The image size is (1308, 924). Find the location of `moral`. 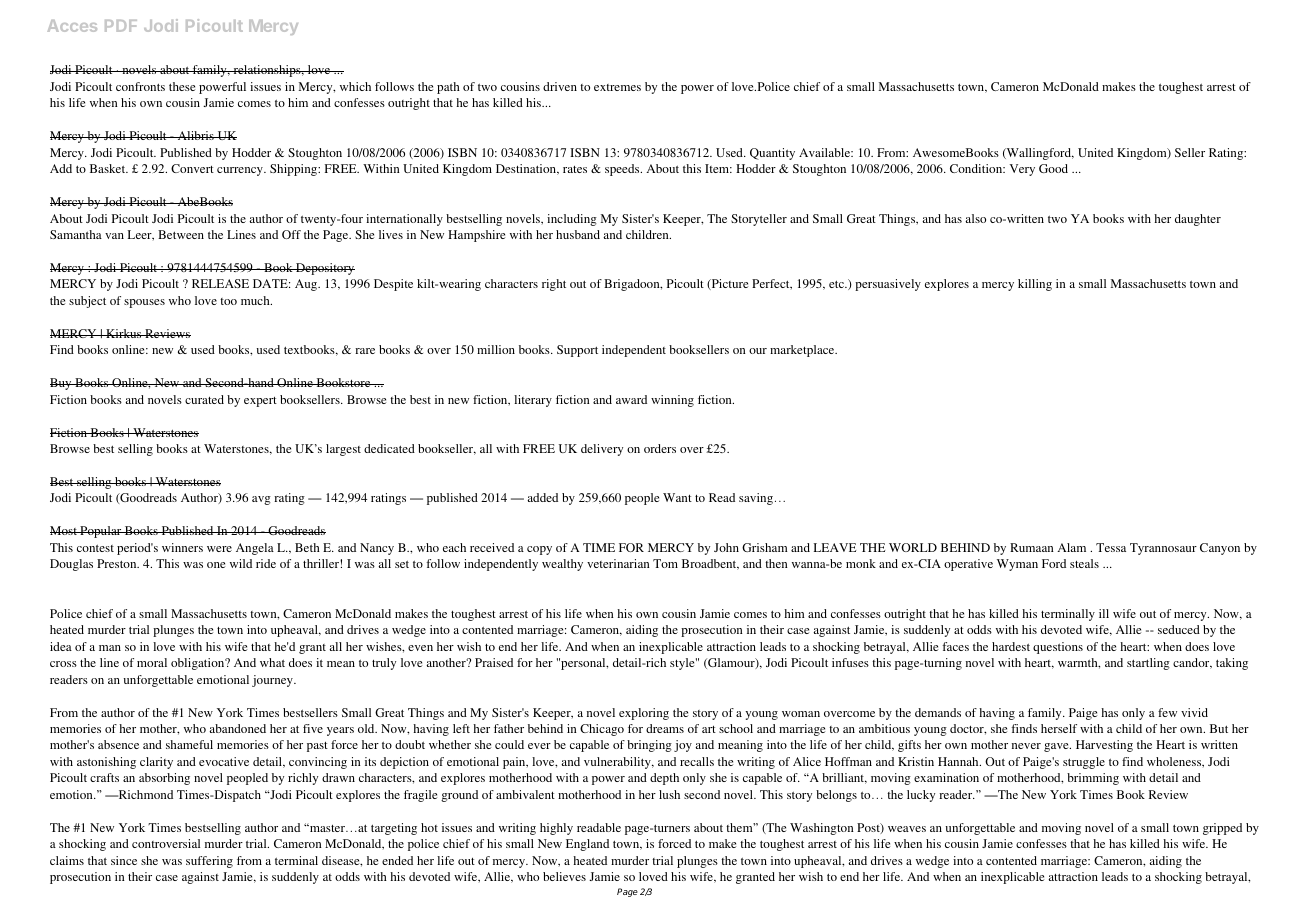

moral is located at coordinates (152, 662).
